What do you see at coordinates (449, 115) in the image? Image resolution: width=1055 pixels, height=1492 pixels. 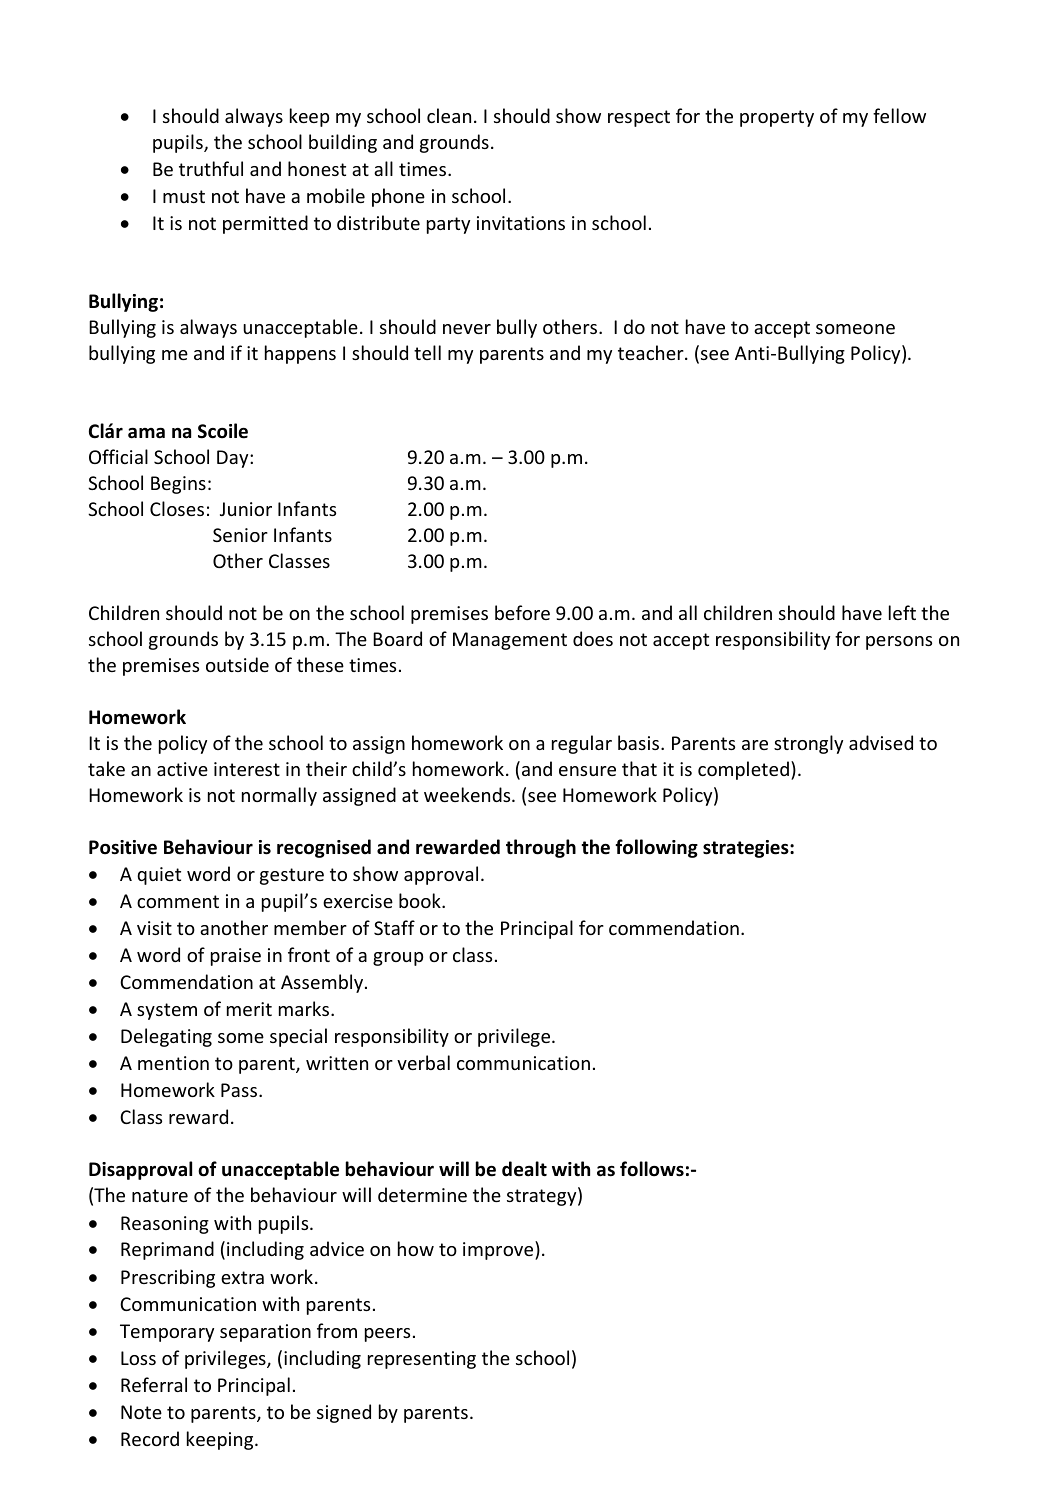 I see `clean` at bounding box center [449, 115].
